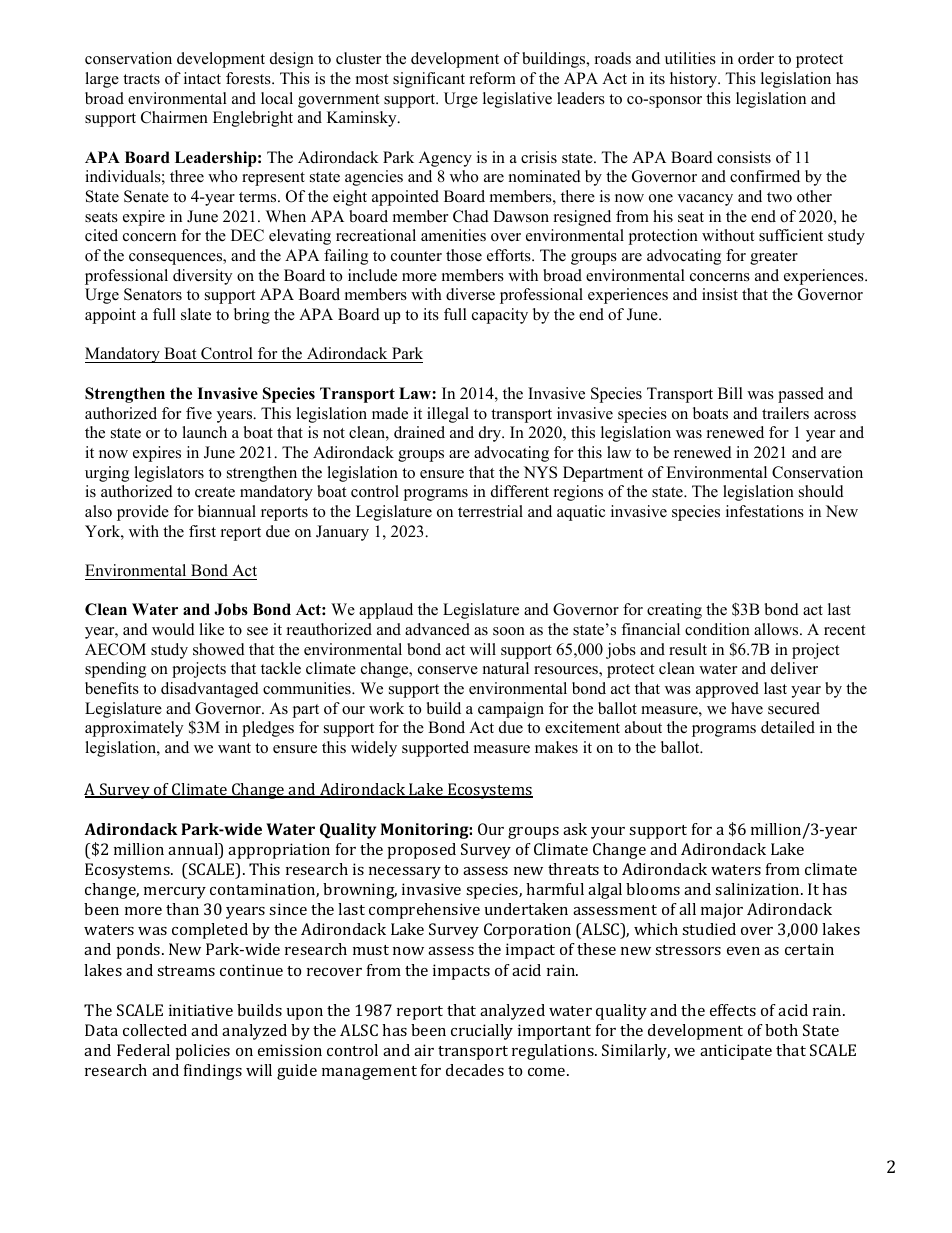 The height and width of the page is (1233, 952). I want to click on intact, so click(202, 78).
